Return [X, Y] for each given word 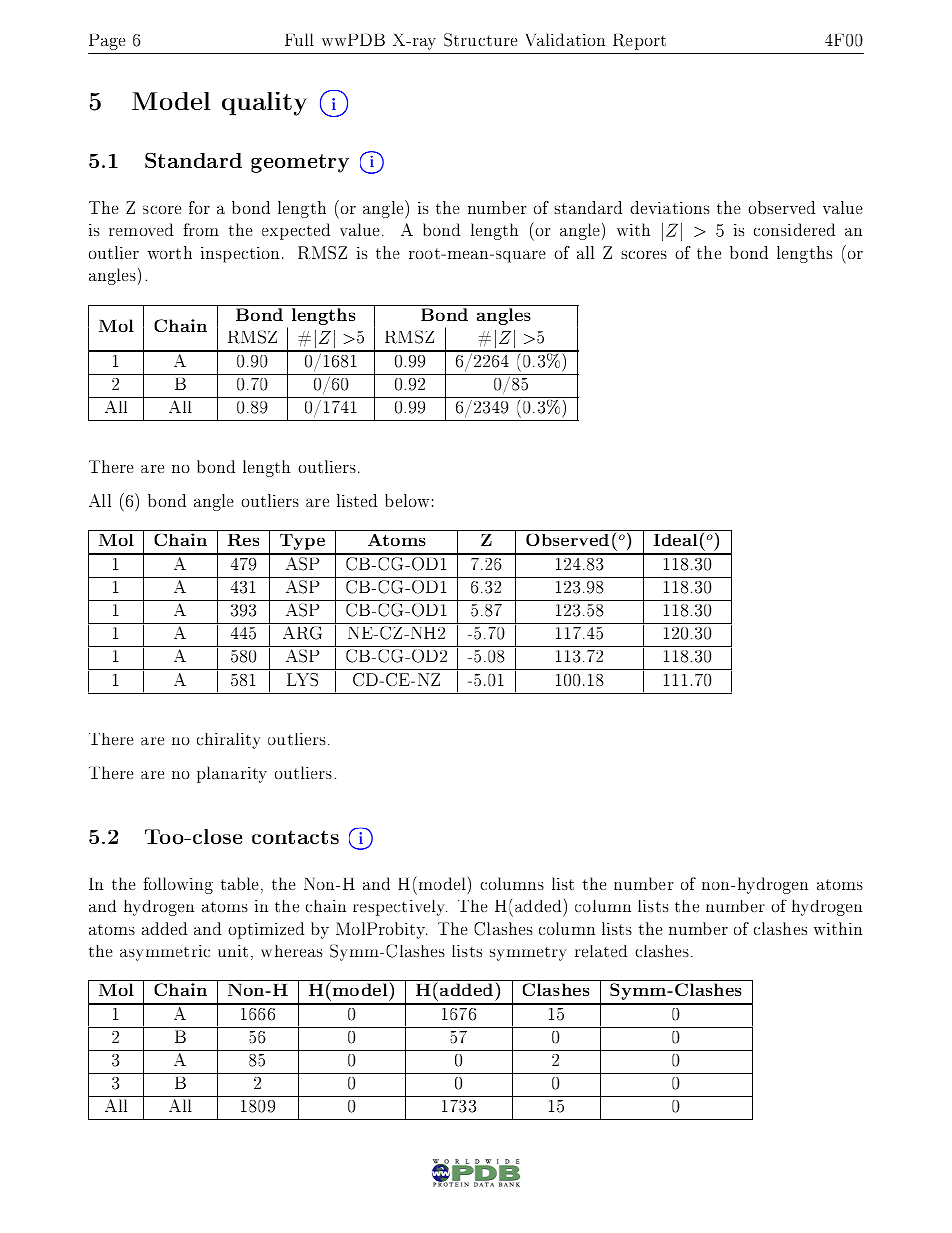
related [601, 951]
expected [296, 231]
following [178, 885]
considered [794, 229]
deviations [670, 207]
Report [639, 42]
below [407, 500]
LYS [302, 679]
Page [107, 42]
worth [169, 252]
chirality [228, 741]
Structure [480, 40]
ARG [302, 633]
